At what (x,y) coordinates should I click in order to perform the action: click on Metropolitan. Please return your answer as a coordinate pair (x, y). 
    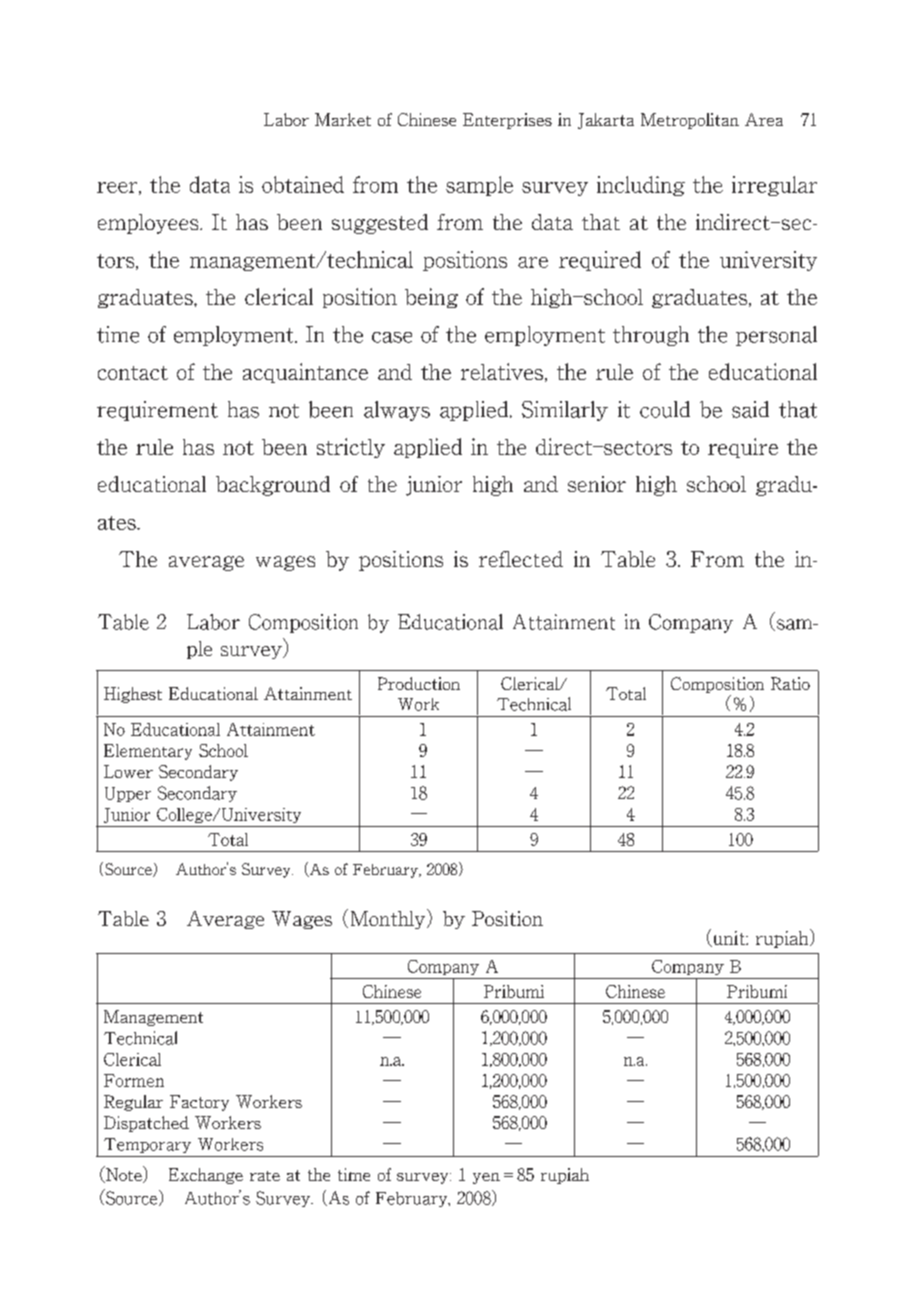
    Looking at the image, I should click on (690, 121).
